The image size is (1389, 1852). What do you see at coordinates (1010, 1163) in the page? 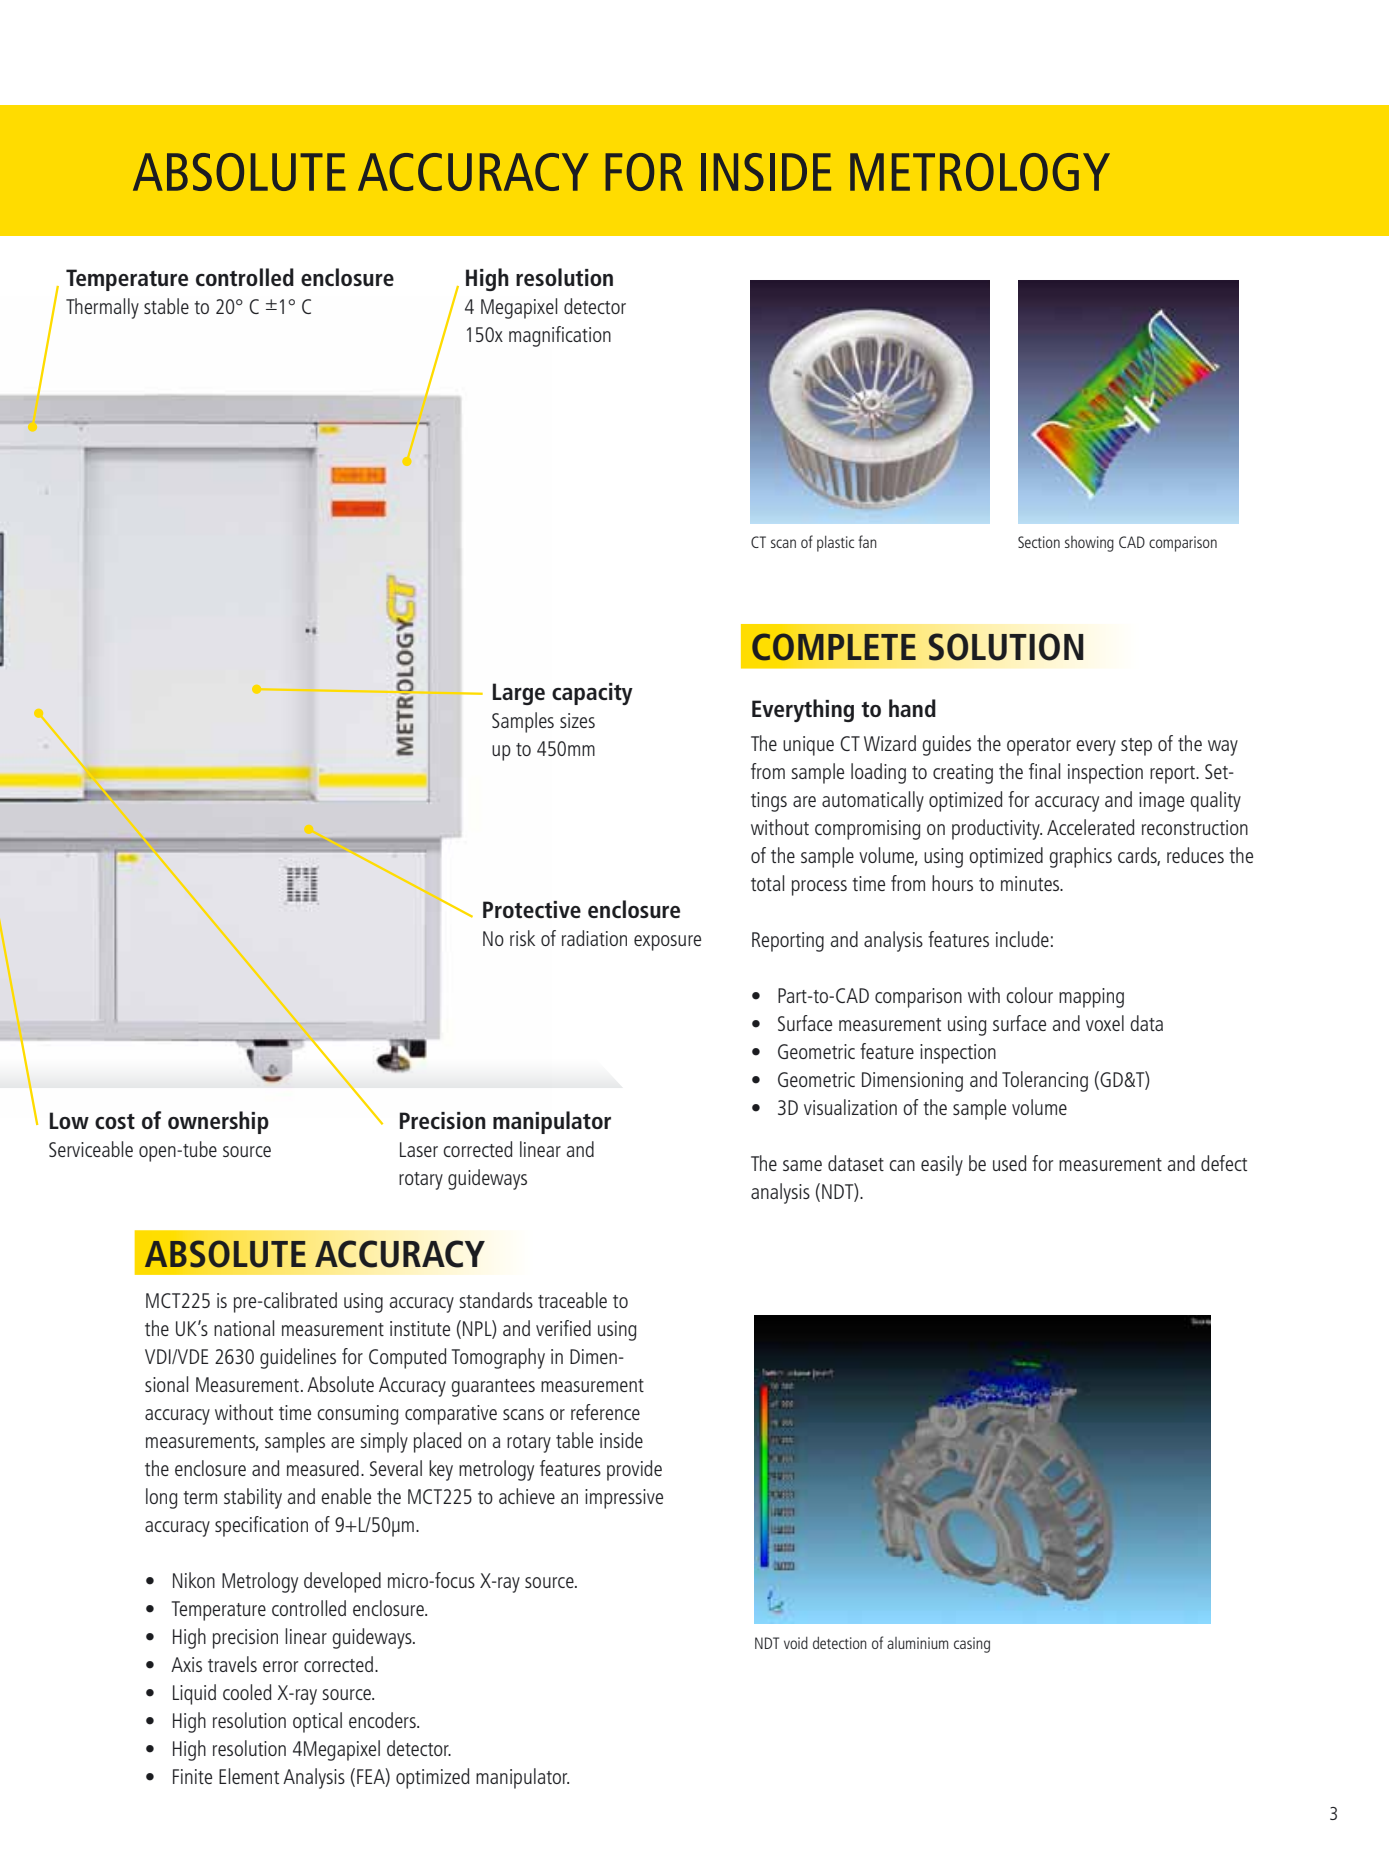
I see `used` at bounding box center [1010, 1163].
